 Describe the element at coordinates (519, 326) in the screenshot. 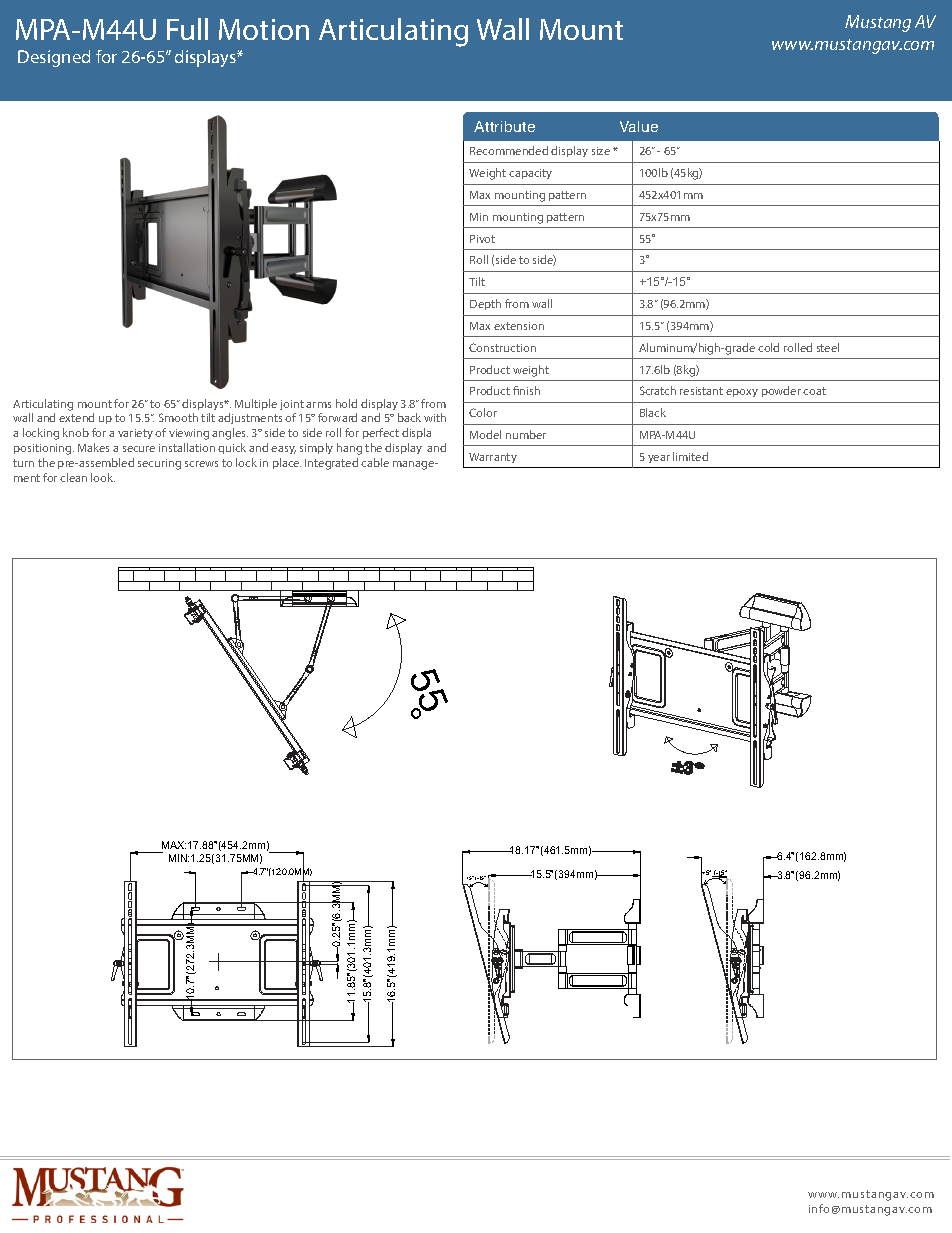

I see `extension` at that location.
